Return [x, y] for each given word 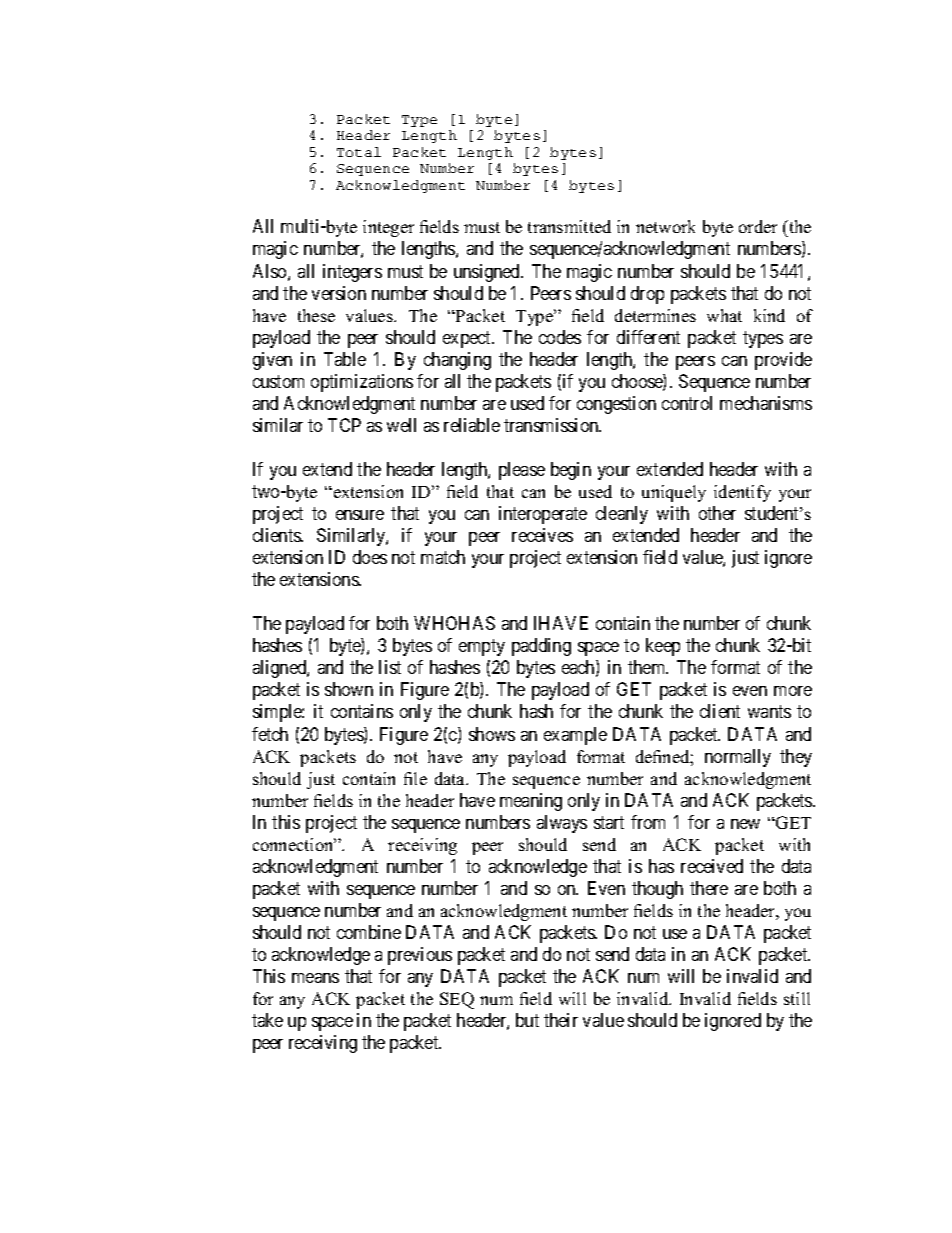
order [758, 226]
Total [359, 152]
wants [769, 712]
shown [349, 689]
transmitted [569, 226]
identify [742, 493]
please [522, 471]
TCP [344, 425]
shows [492, 734]
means [315, 978]
